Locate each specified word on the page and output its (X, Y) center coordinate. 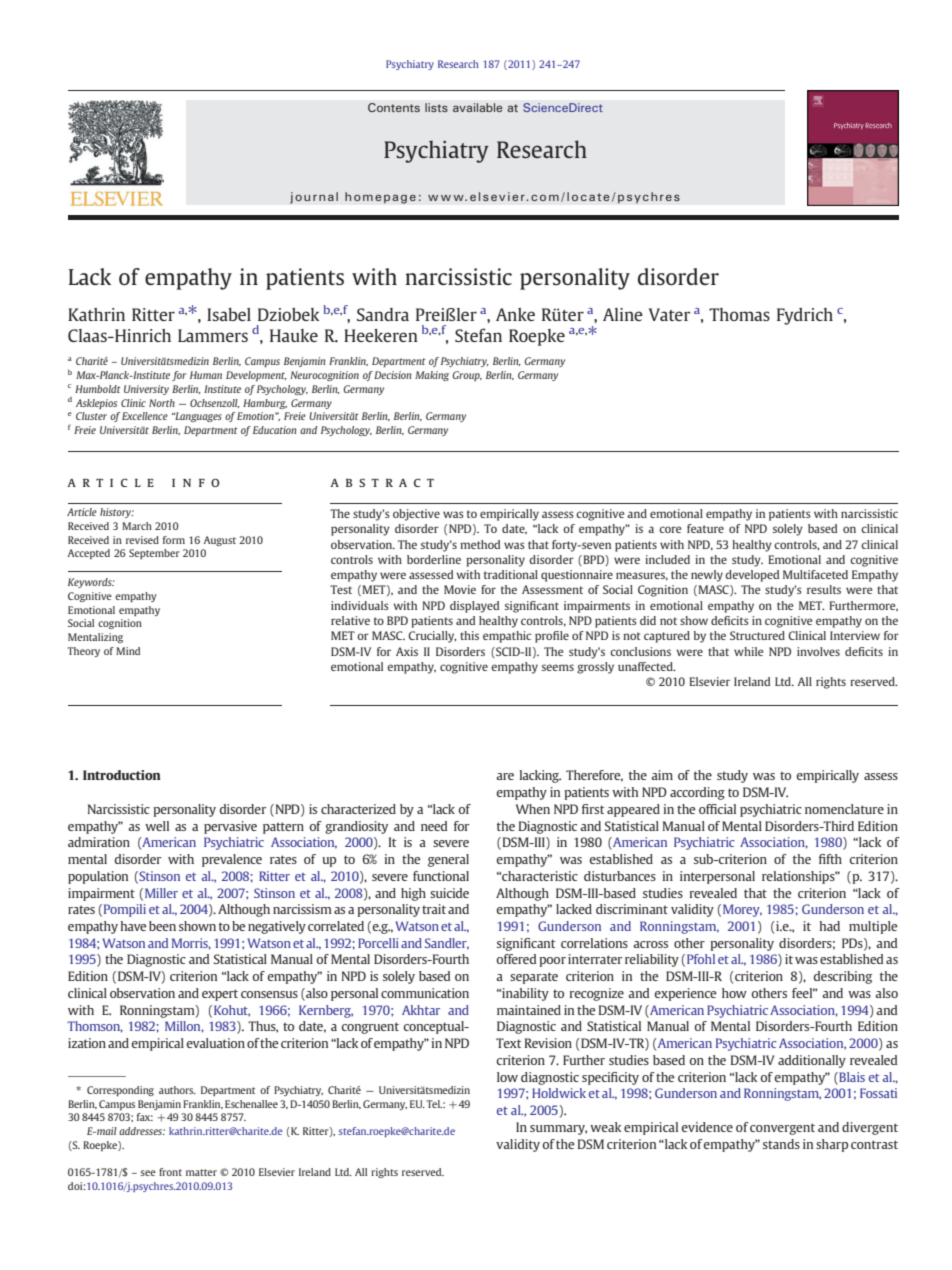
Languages (197, 417)
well (157, 826)
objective (416, 515)
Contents (394, 107)
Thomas (739, 314)
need (434, 826)
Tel (434, 1104)
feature (705, 528)
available (477, 107)
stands (781, 1144)
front (170, 1172)
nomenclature (844, 809)
